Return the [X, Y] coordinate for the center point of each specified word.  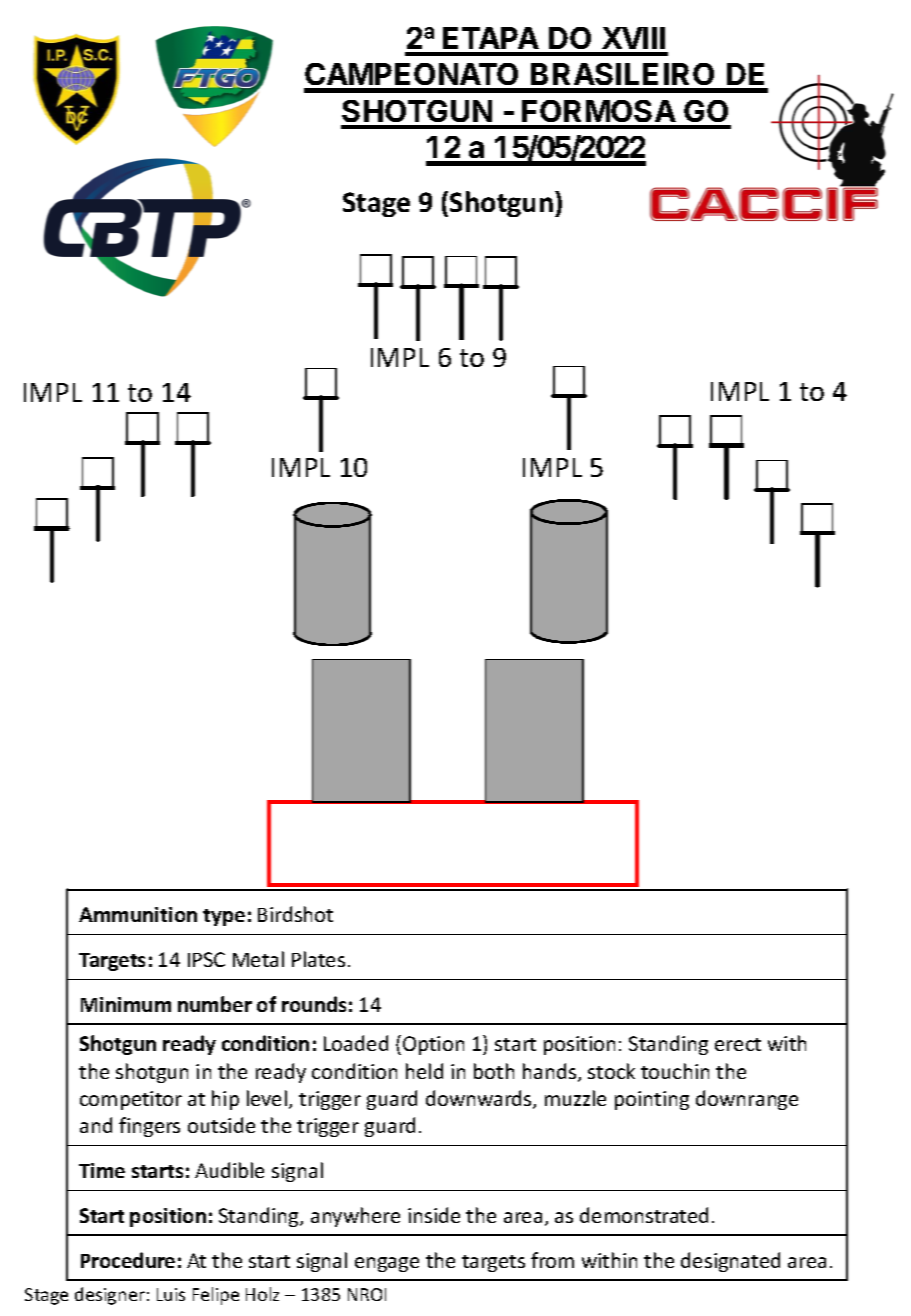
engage [387, 1264]
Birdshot [295, 914]
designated [730, 1262]
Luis [171, 1294]
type [224, 917]
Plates [318, 959]
